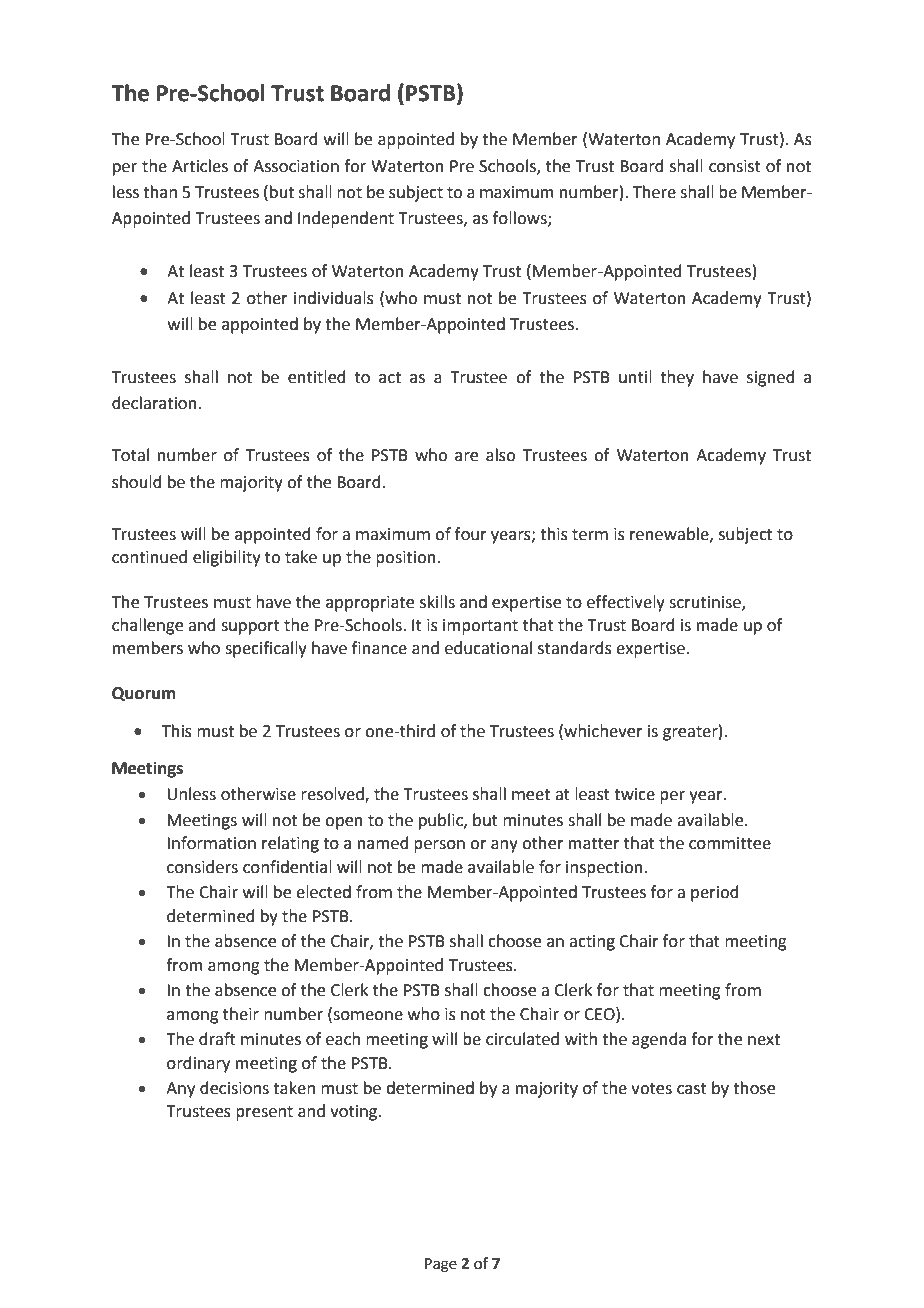 Image resolution: width=924 pixels, height=1308 pixels. Describe the element at coordinates (200, 166) in the page. I see `Articles` at that location.
